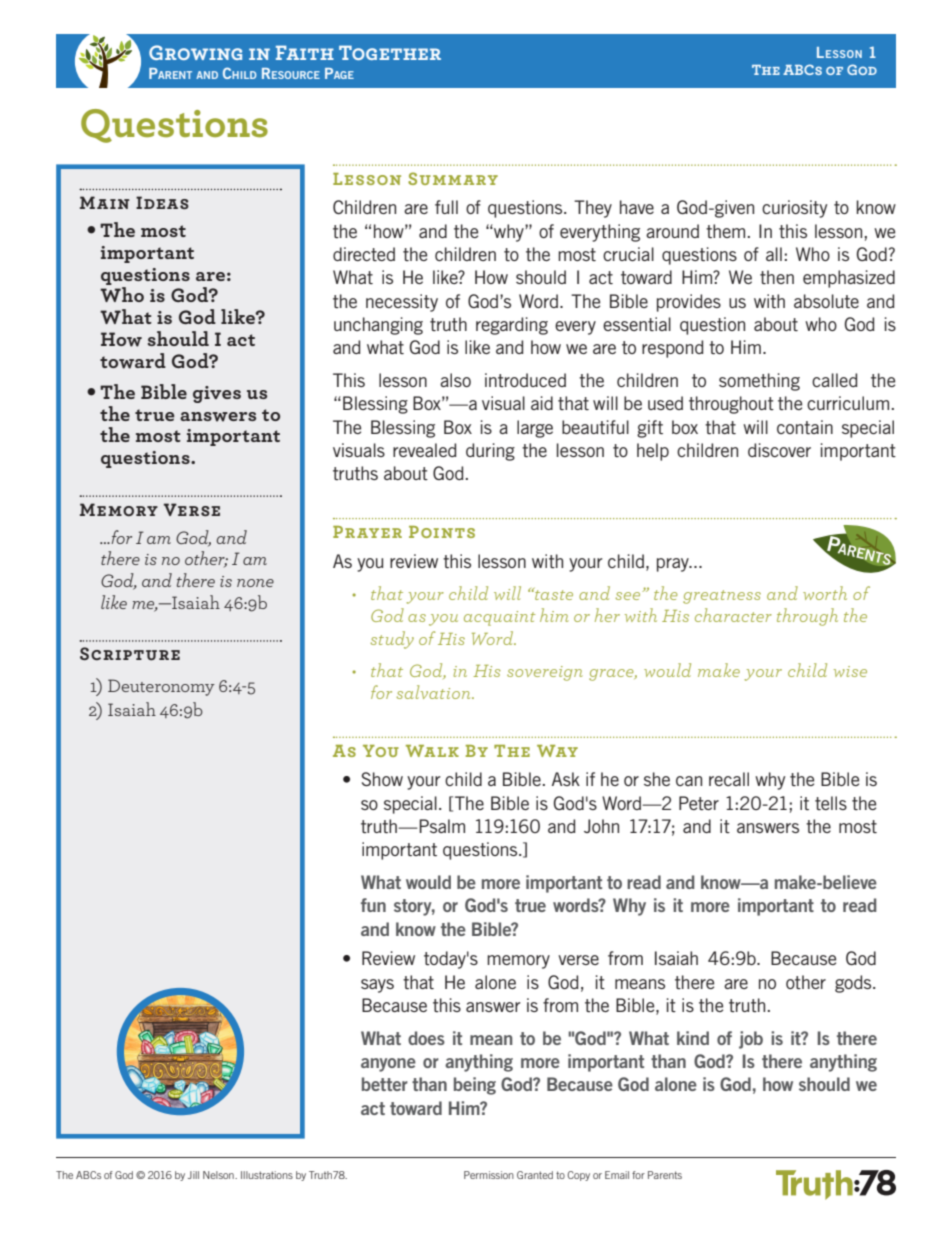  I want to click on Jill, so click(193, 1175).
